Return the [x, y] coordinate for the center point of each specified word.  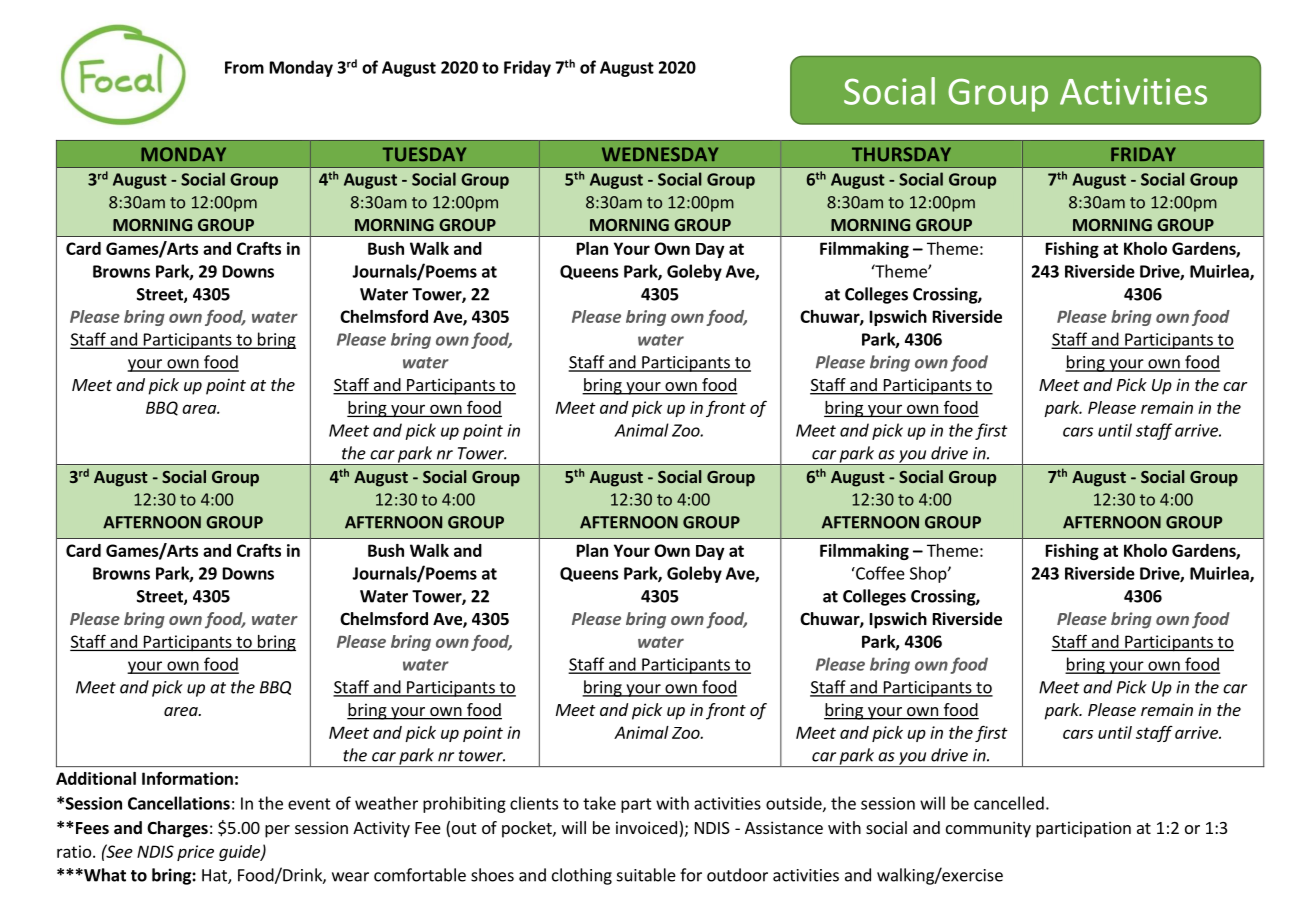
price [195, 853]
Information [187, 778]
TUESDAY [424, 154]
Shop [929, 574]
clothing [582, 876]
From [244, 67]
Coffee [879, 573]
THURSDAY [901, 154]
